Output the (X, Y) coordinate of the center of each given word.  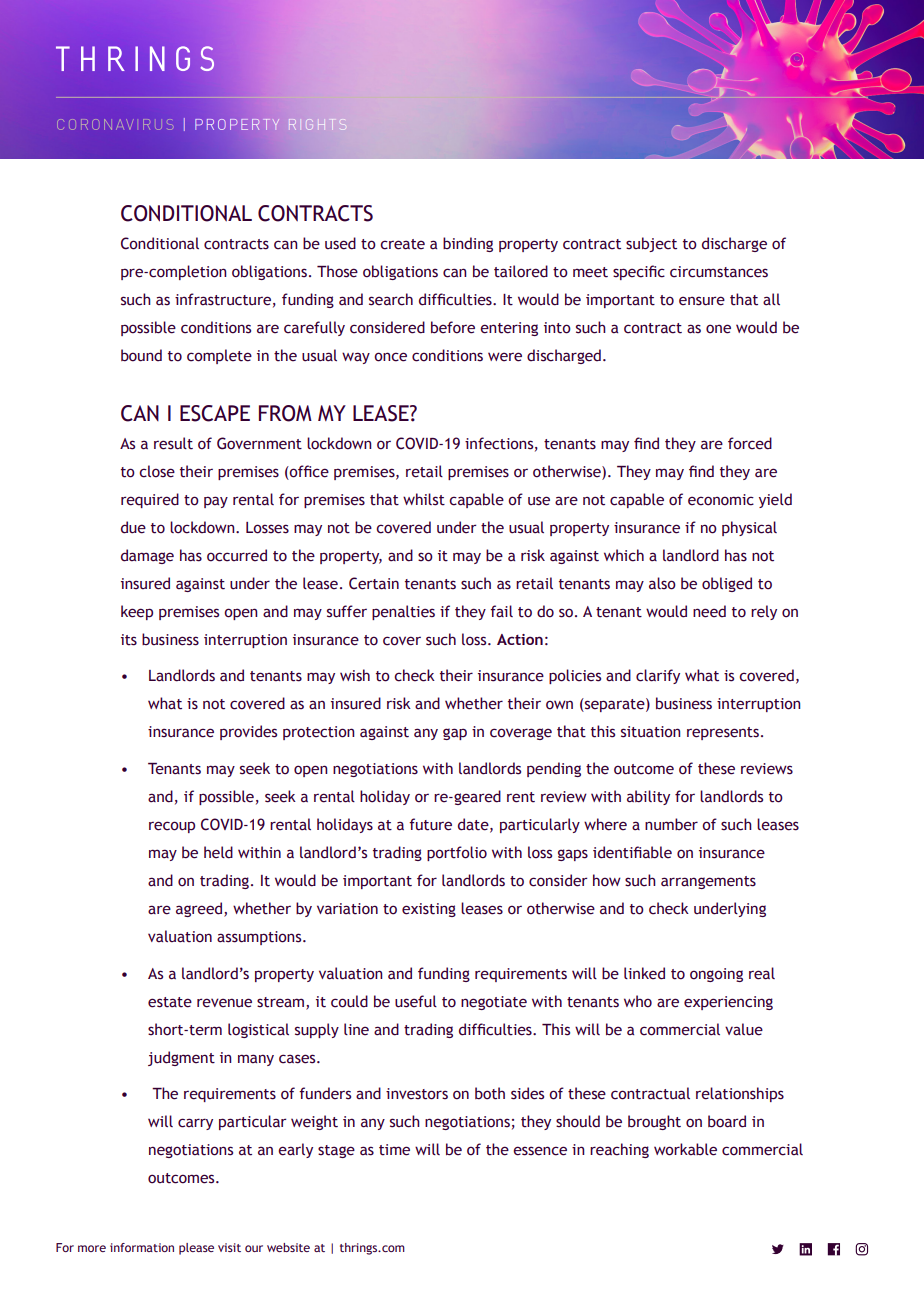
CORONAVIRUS (115, 124)
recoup (172, 827)
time (394, 1150)
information (142, 1247)
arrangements (708, 882)
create (402, 244)
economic (721, 500)
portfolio (457, 853)
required (150, 500)
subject (651, 244)
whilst (424, 499)
